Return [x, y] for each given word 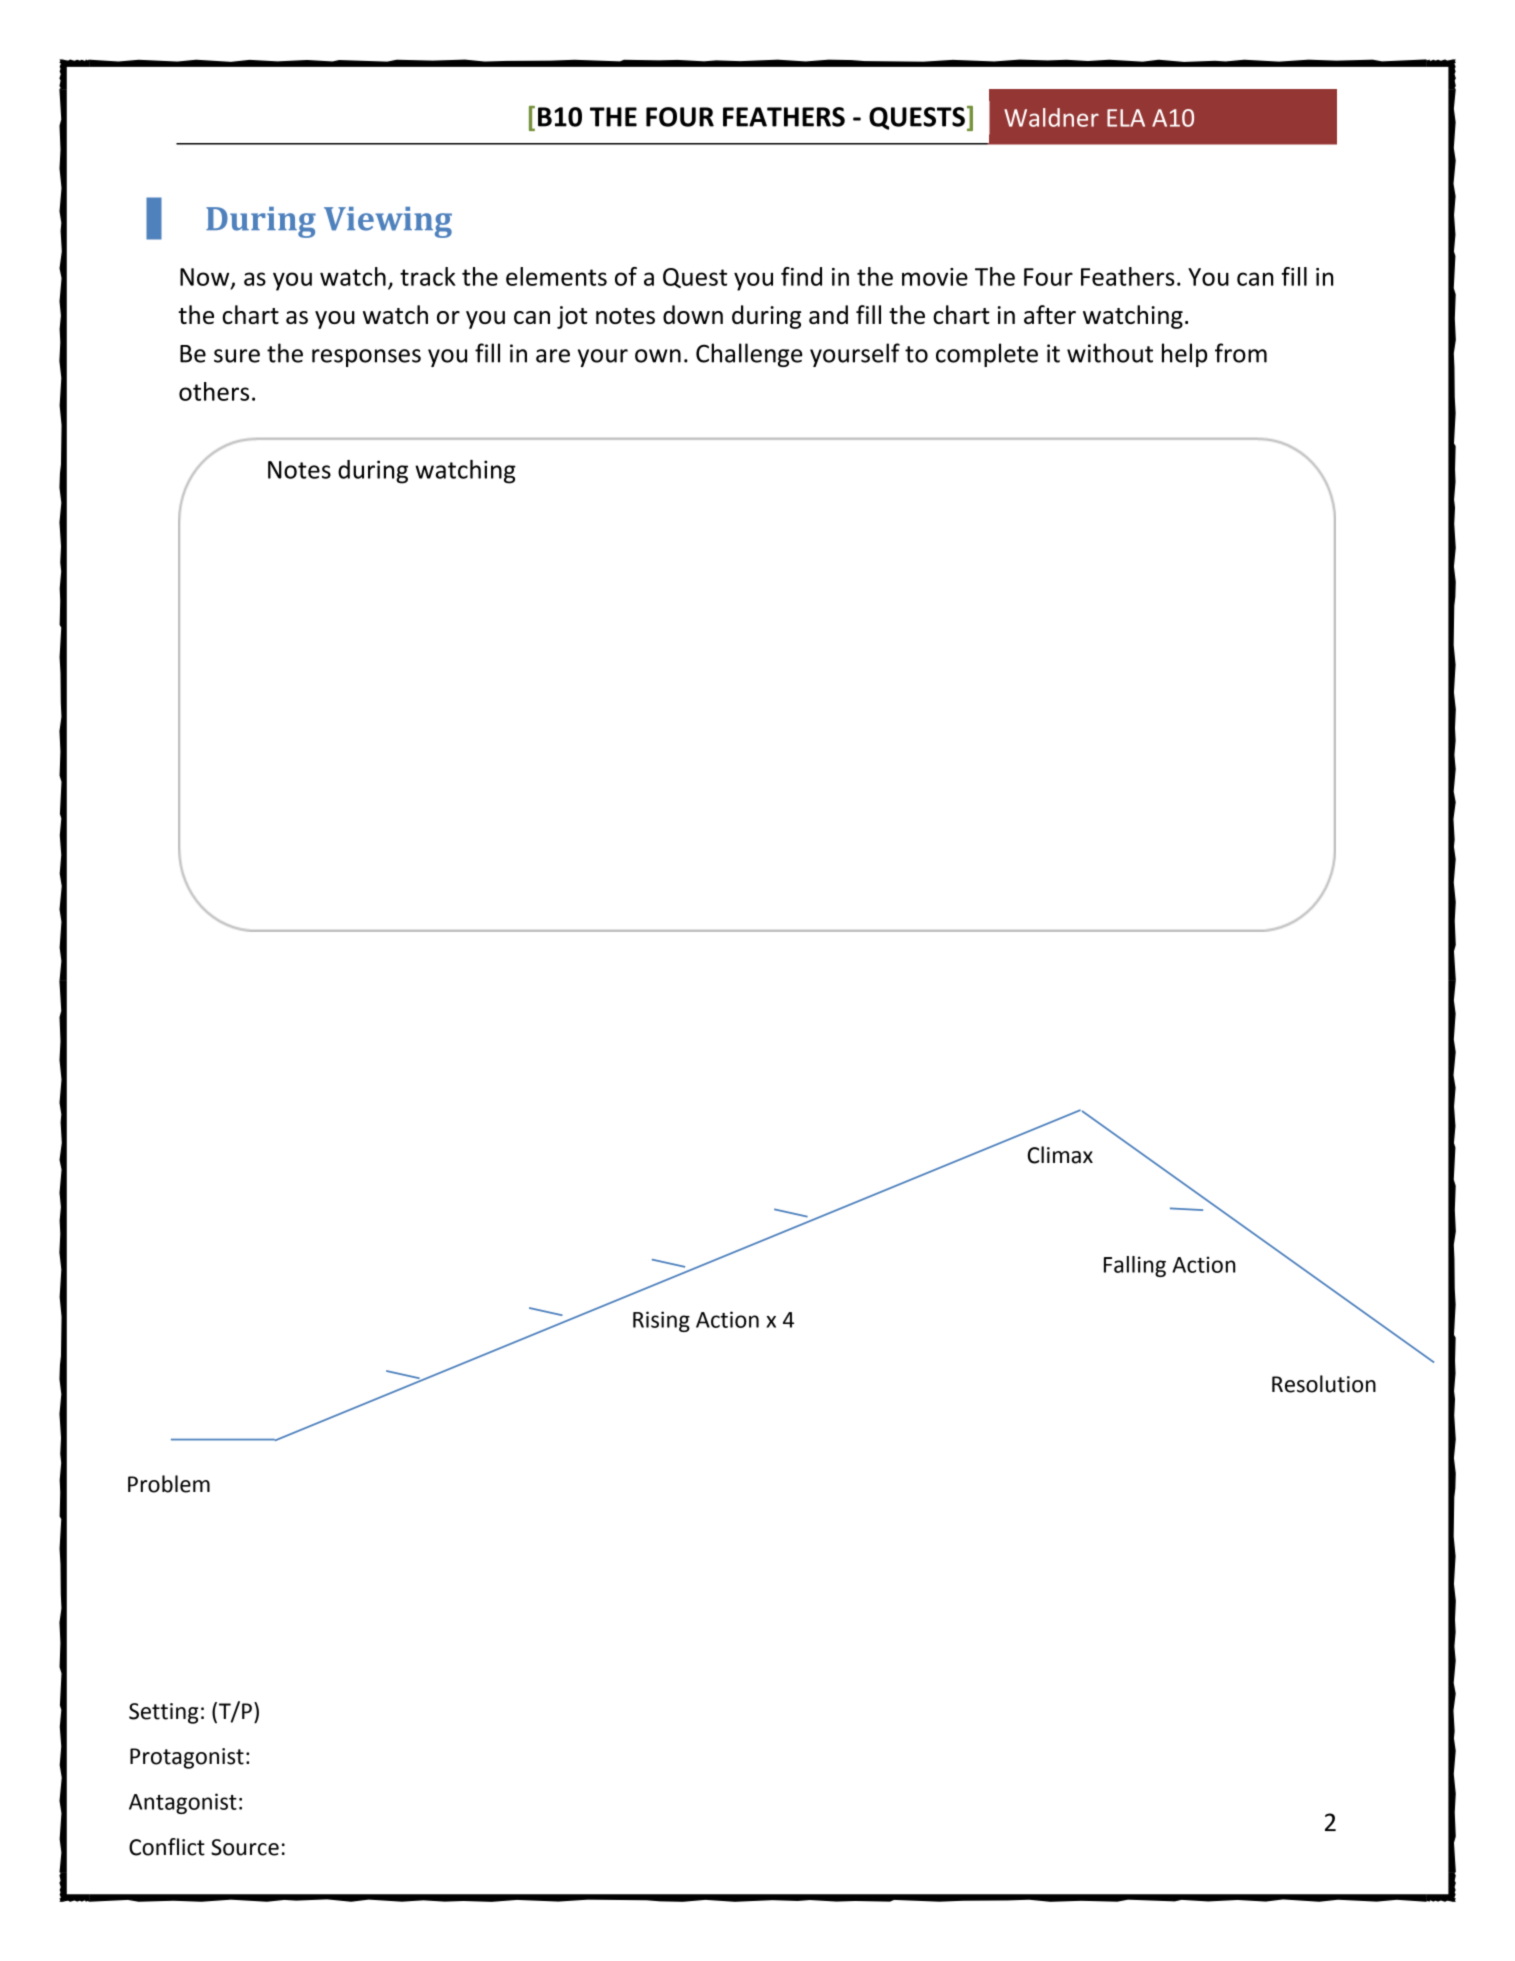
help [1184, 355]
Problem [169, 1484]
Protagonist [187, 1758]
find [801, 276]
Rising [661, 1321]
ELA [1126, 118]
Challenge [749, 355]
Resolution [1324, 1384]
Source [245, 1847]
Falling [1135, 1266]
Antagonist [183, 1803]
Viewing [388, 222]
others [214, 391]
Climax [1060, 1155]
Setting [164, 1713]
